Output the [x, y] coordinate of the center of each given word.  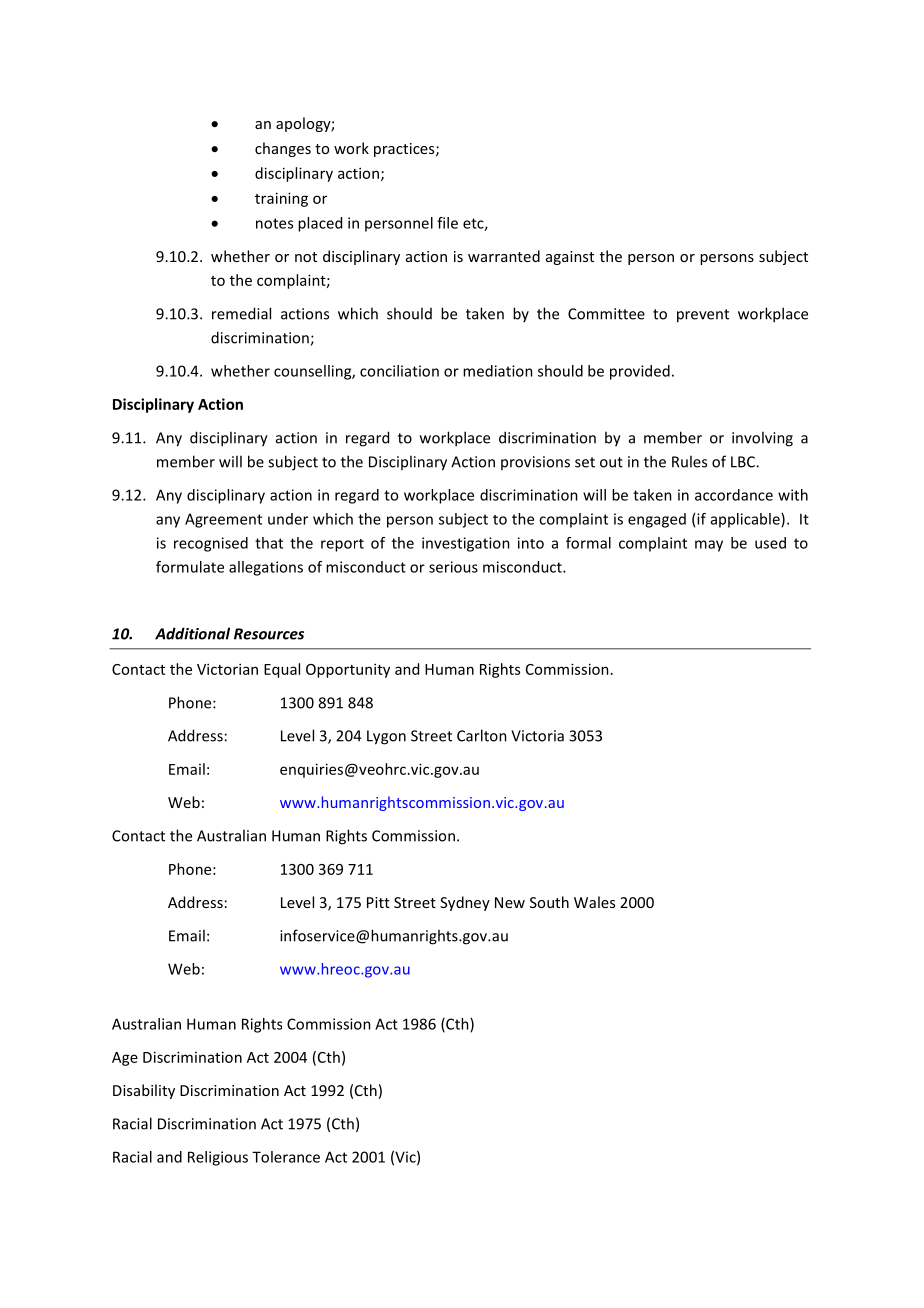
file [447, 223]
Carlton [482, 735]
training [281, 199]
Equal [282, 670]
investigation [466, 544]
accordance [734, 495]
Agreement [223, 520]
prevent [703, 316]
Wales [594, 902]
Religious [218, 1158]
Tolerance [286, 1157]
